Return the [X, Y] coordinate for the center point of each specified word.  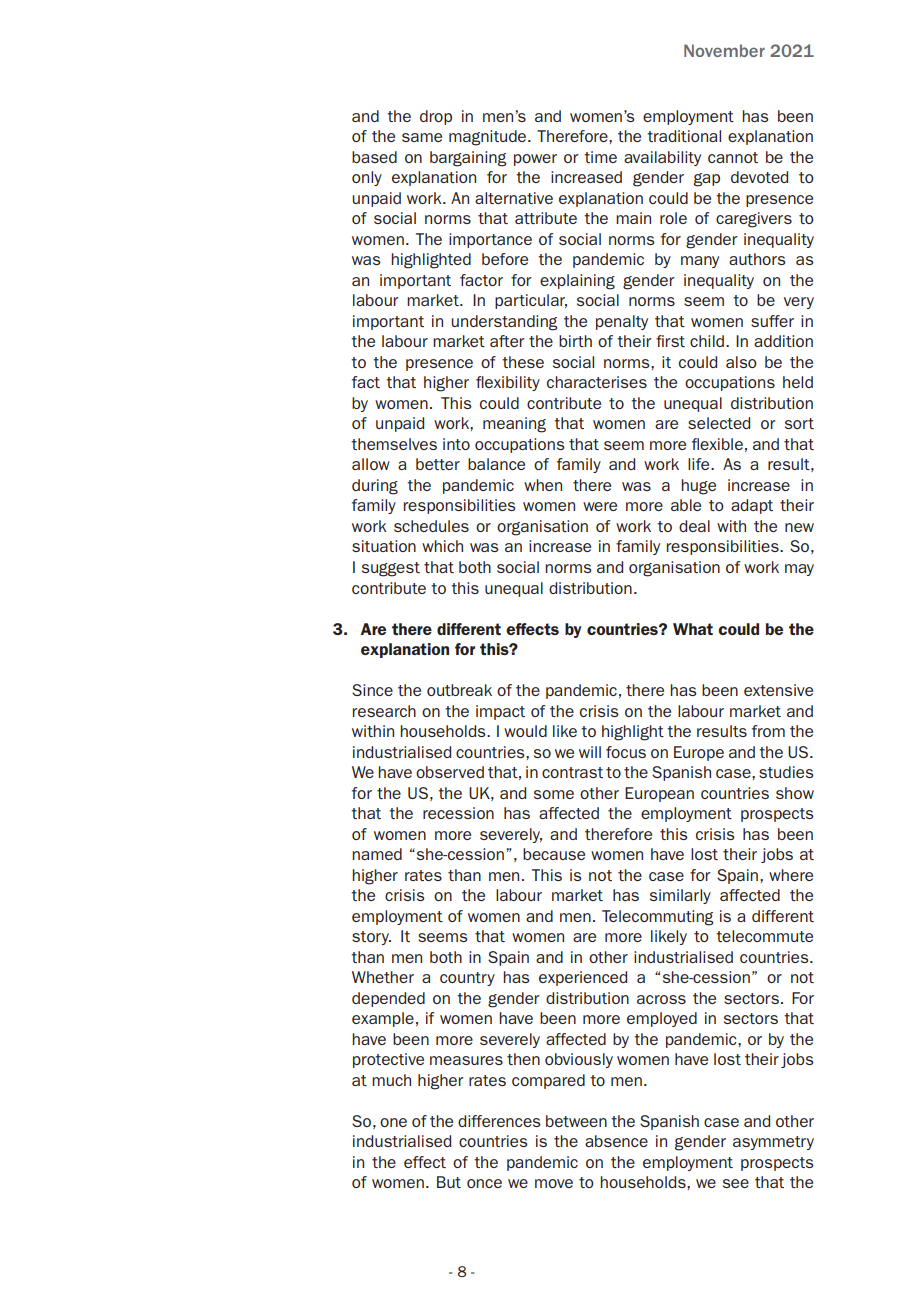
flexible [717, 444]
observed [450, 772]
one [393, 1122]
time [600, 157]
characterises [597, 382]
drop [436, 117]
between [576, 1121]
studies [786, 772]
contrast [572, 772]
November [724, 50]
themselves [394, 444]
